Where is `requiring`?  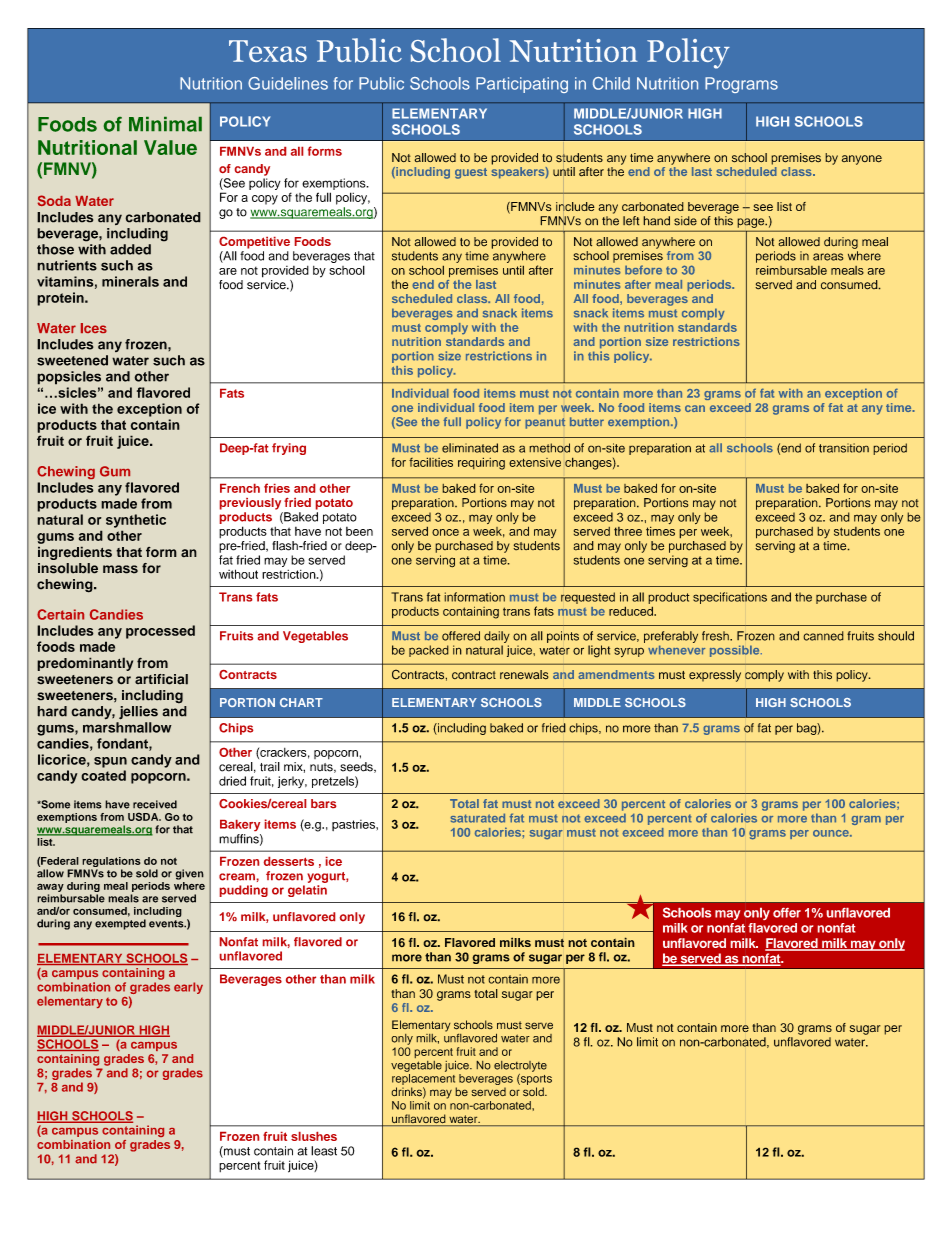
requiring is located at coordinates (481, 463).
